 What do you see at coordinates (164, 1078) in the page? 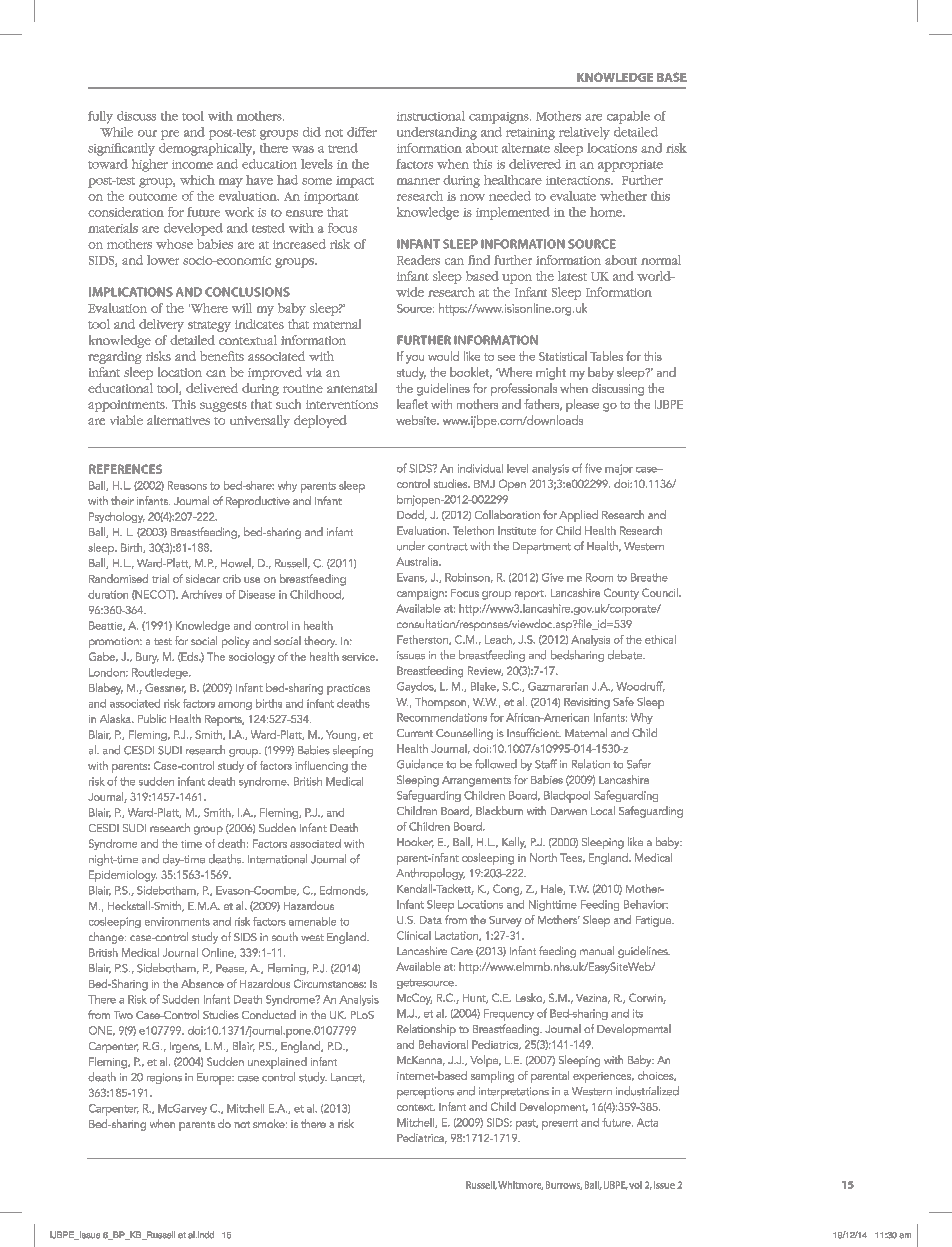
I see `regions` at bounding box center [164, 1078].
